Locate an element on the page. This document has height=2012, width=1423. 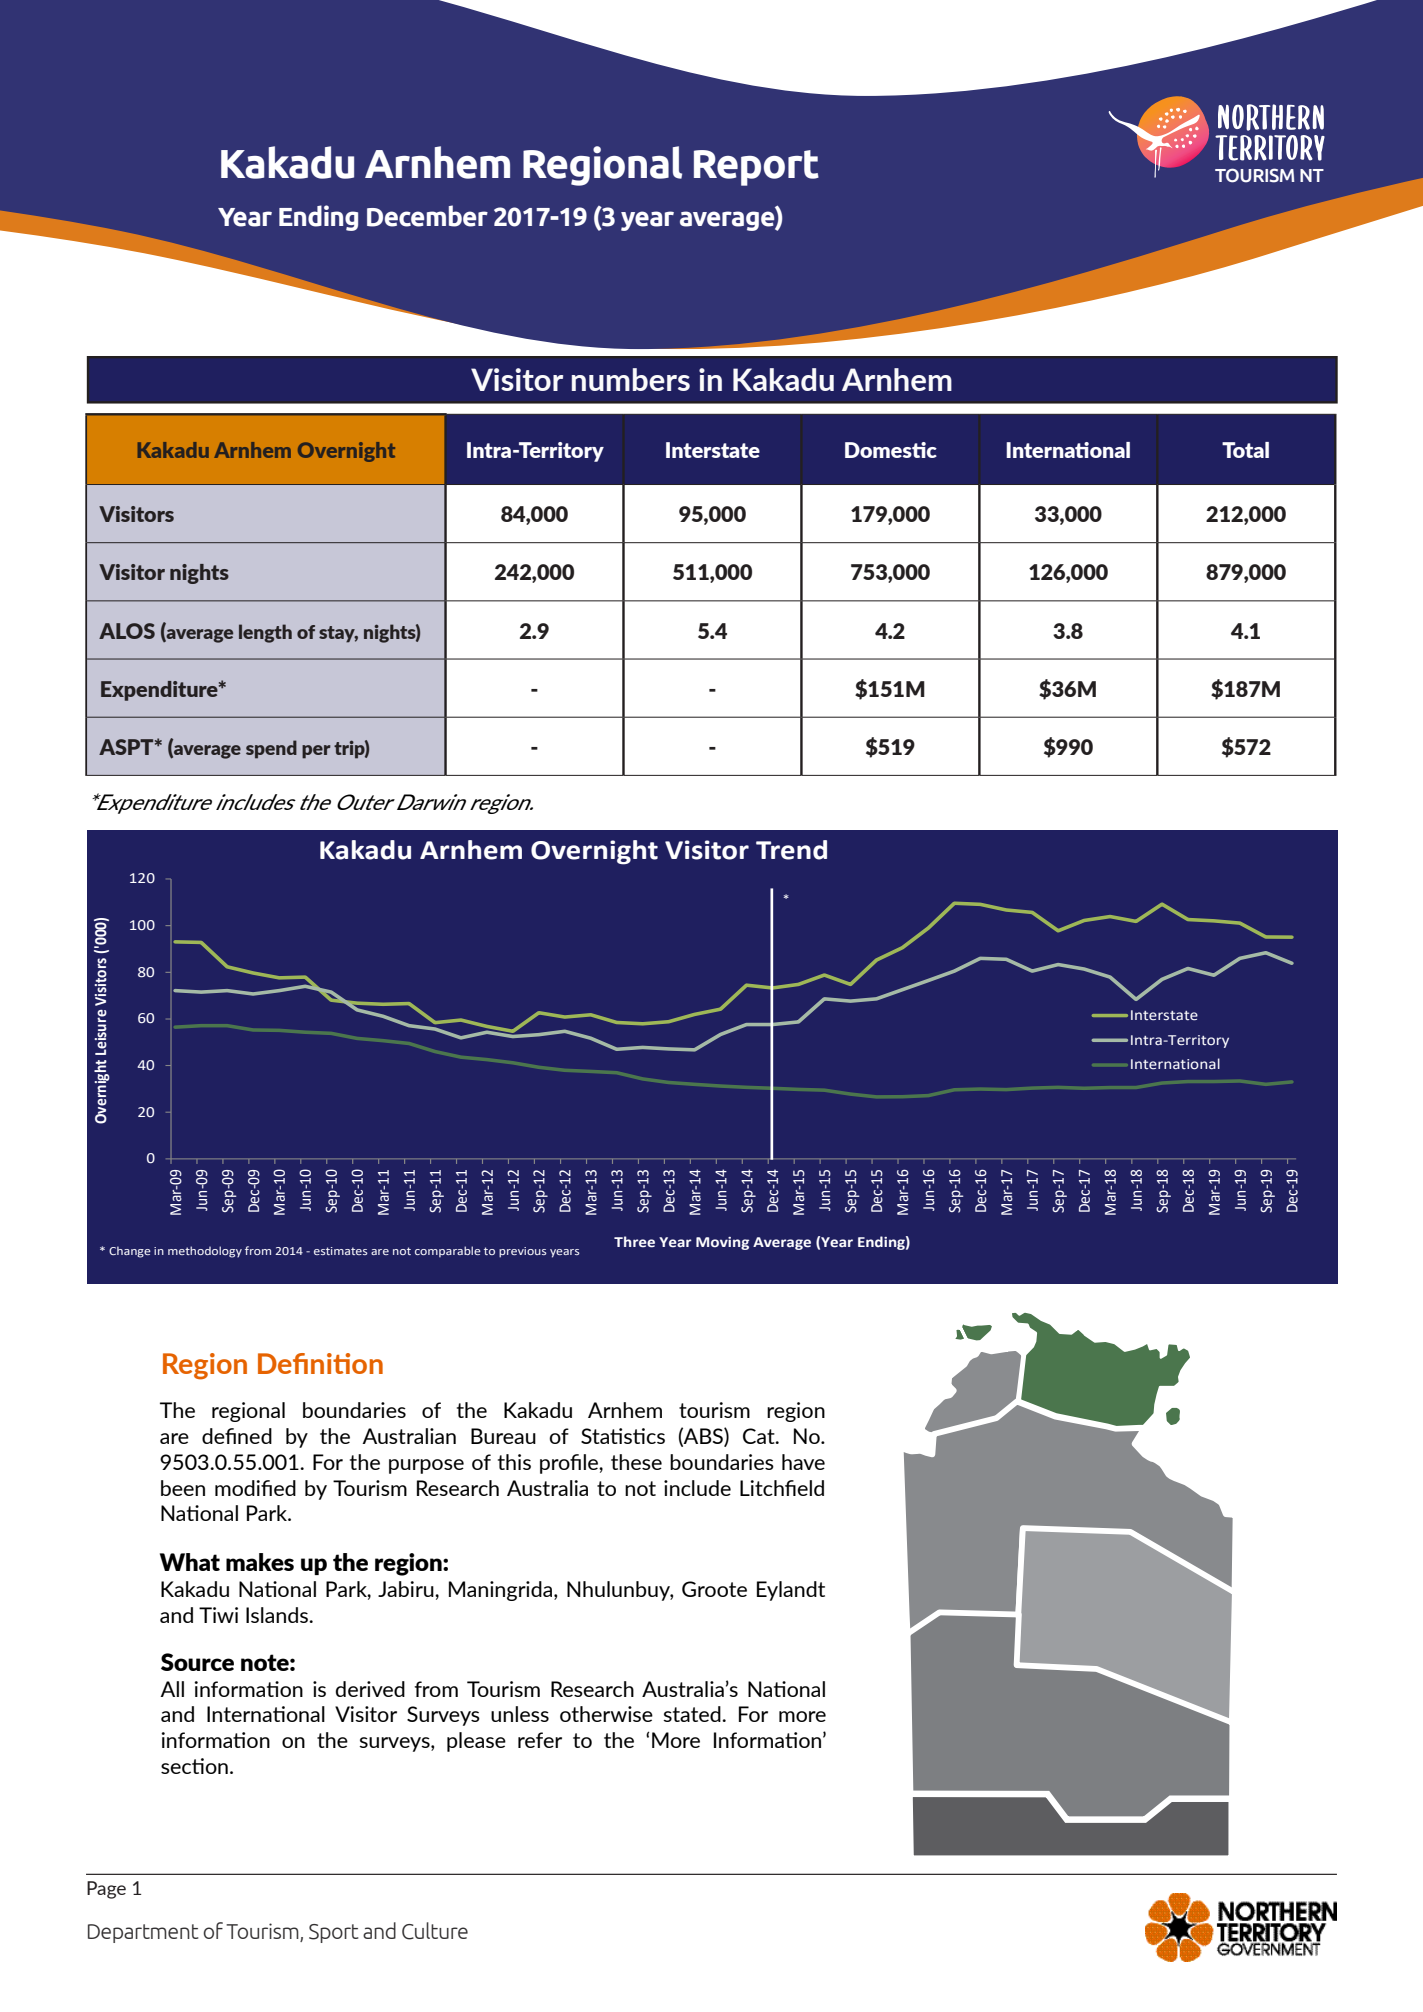
length is located at coordinates (265, 633).
